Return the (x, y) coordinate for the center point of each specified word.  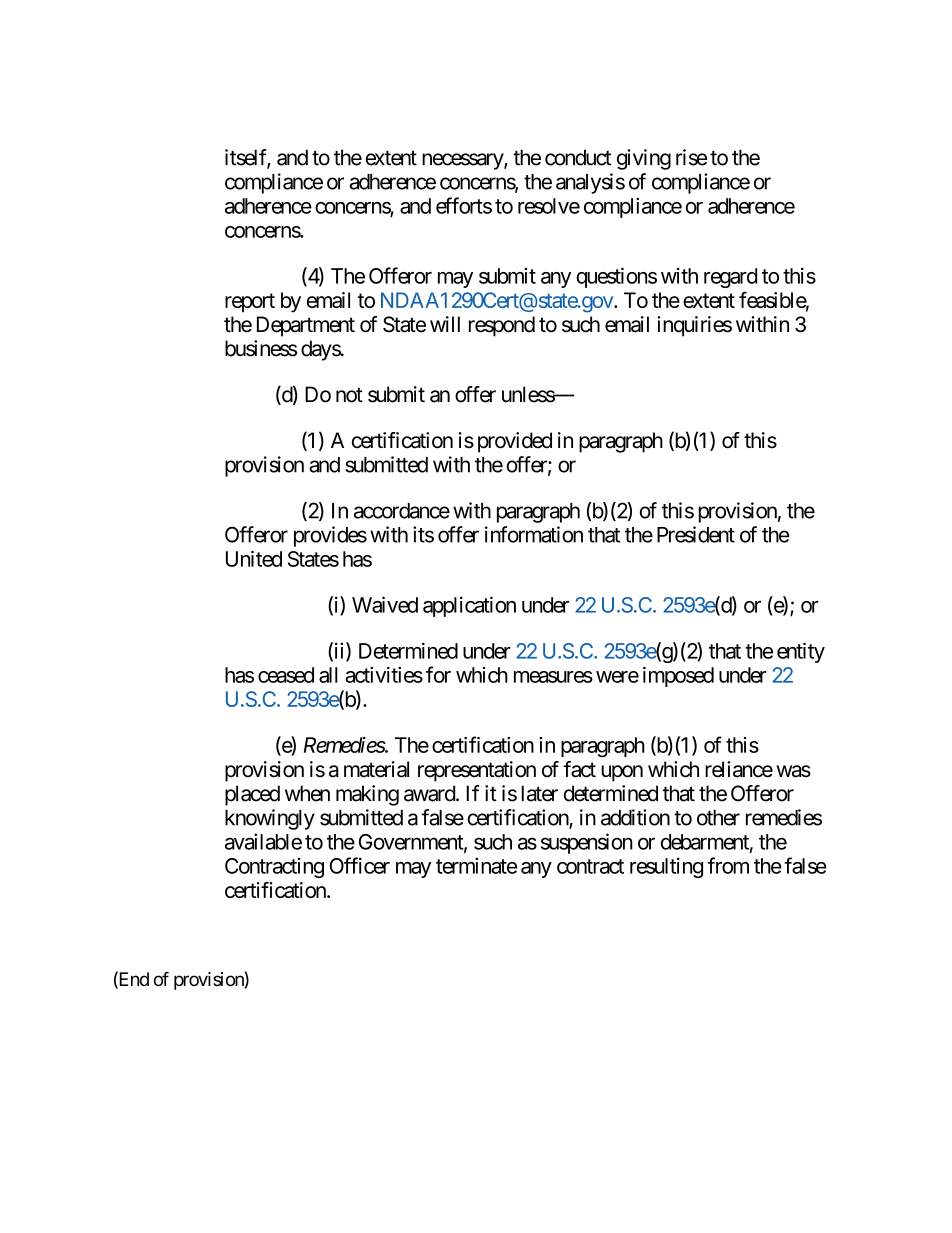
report (250, 302)
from (728, 865)
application (469, 606)
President (696, 534)
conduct (578, 157)
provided (515, 442)
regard (730, 278)
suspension (587, 843)
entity (801, 652)
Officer (360, 865)
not (349, 395)
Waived (385, 604)
